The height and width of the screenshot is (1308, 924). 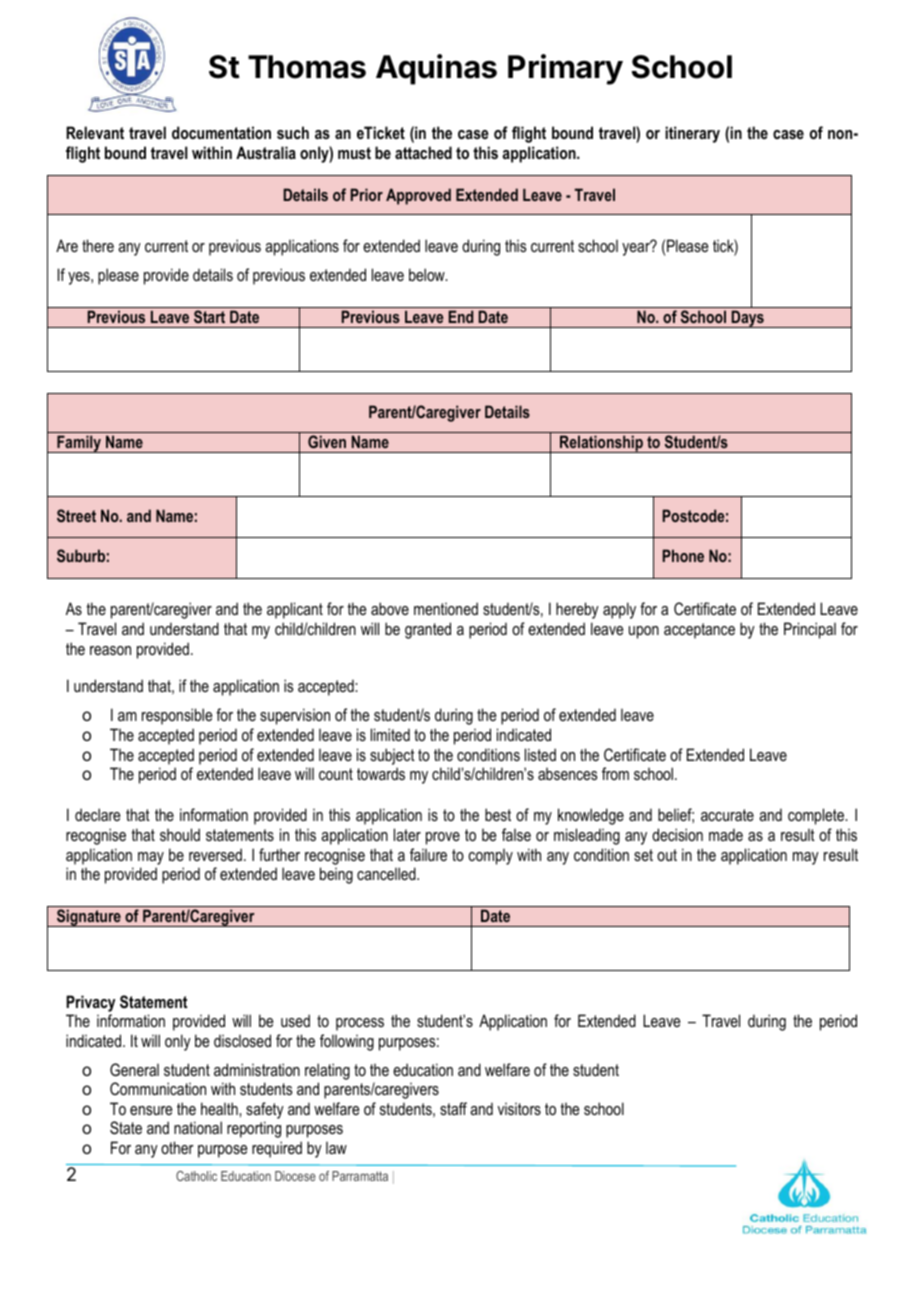 I want to click on limited, so click(x=390, y=734).
